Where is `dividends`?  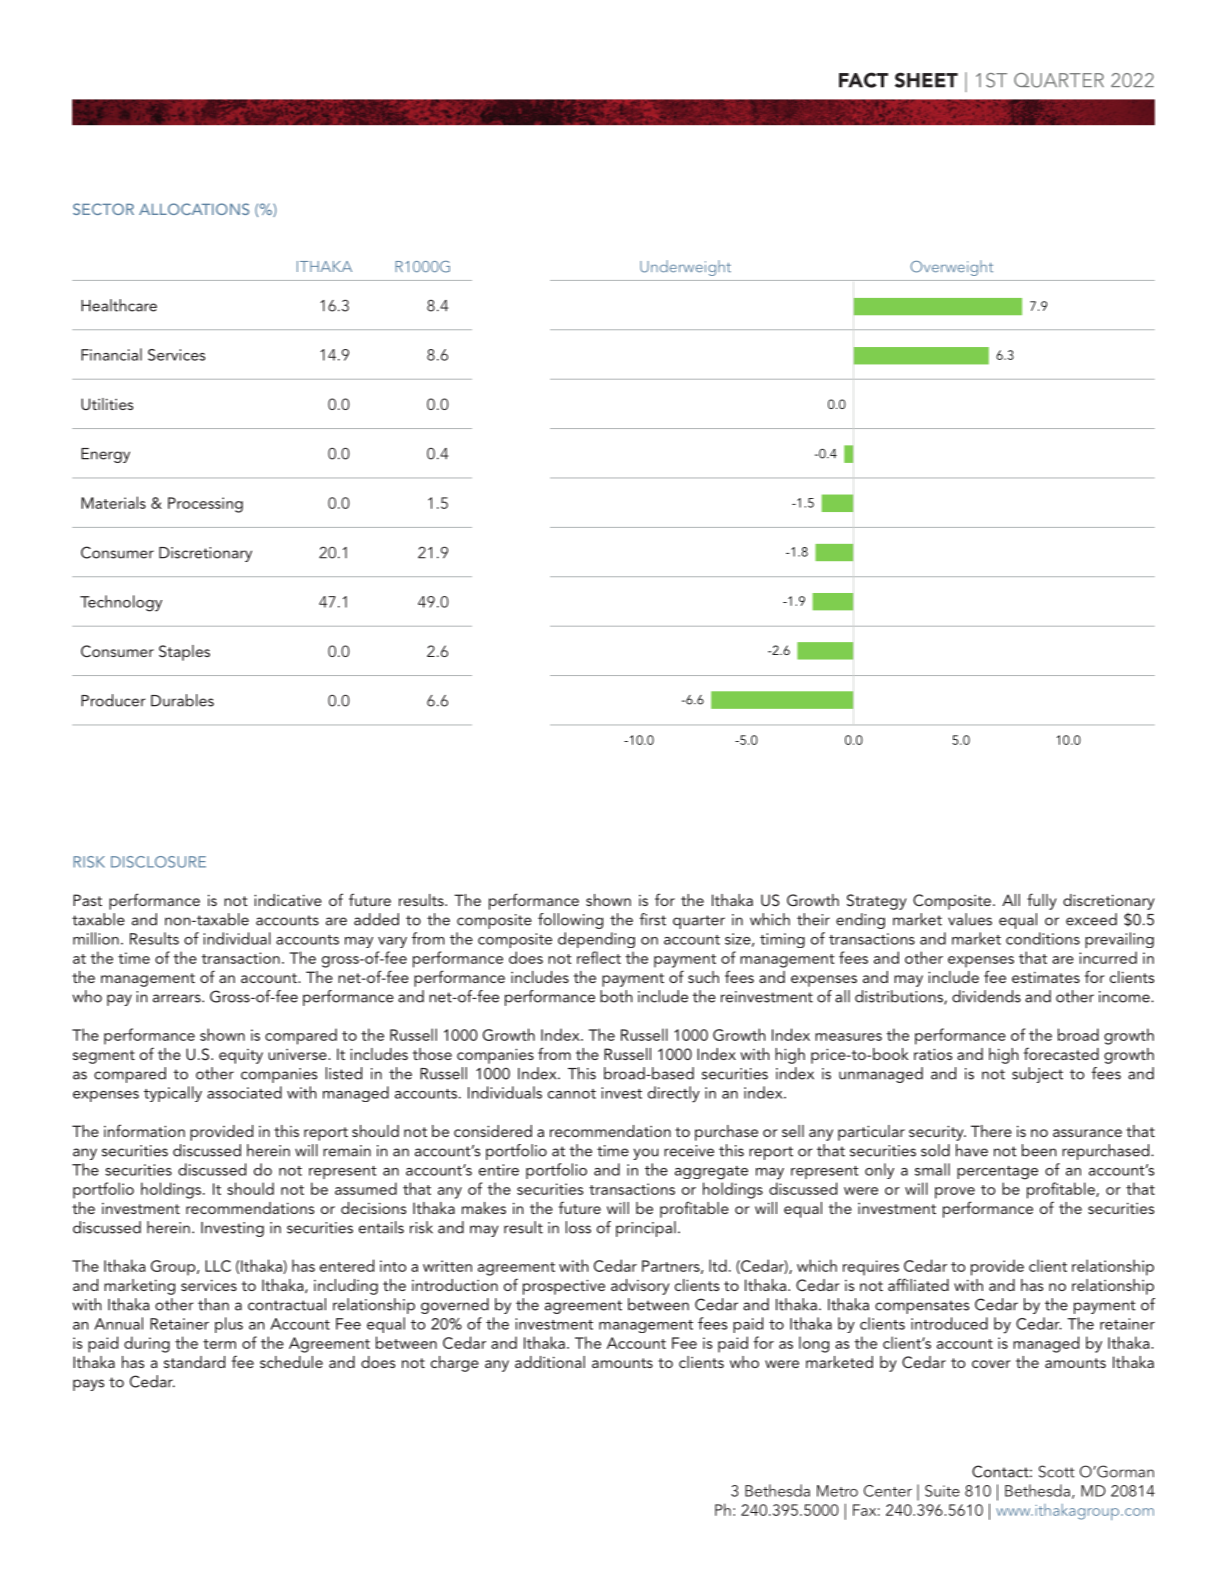 dividends is located at coordinates (986, 996).
